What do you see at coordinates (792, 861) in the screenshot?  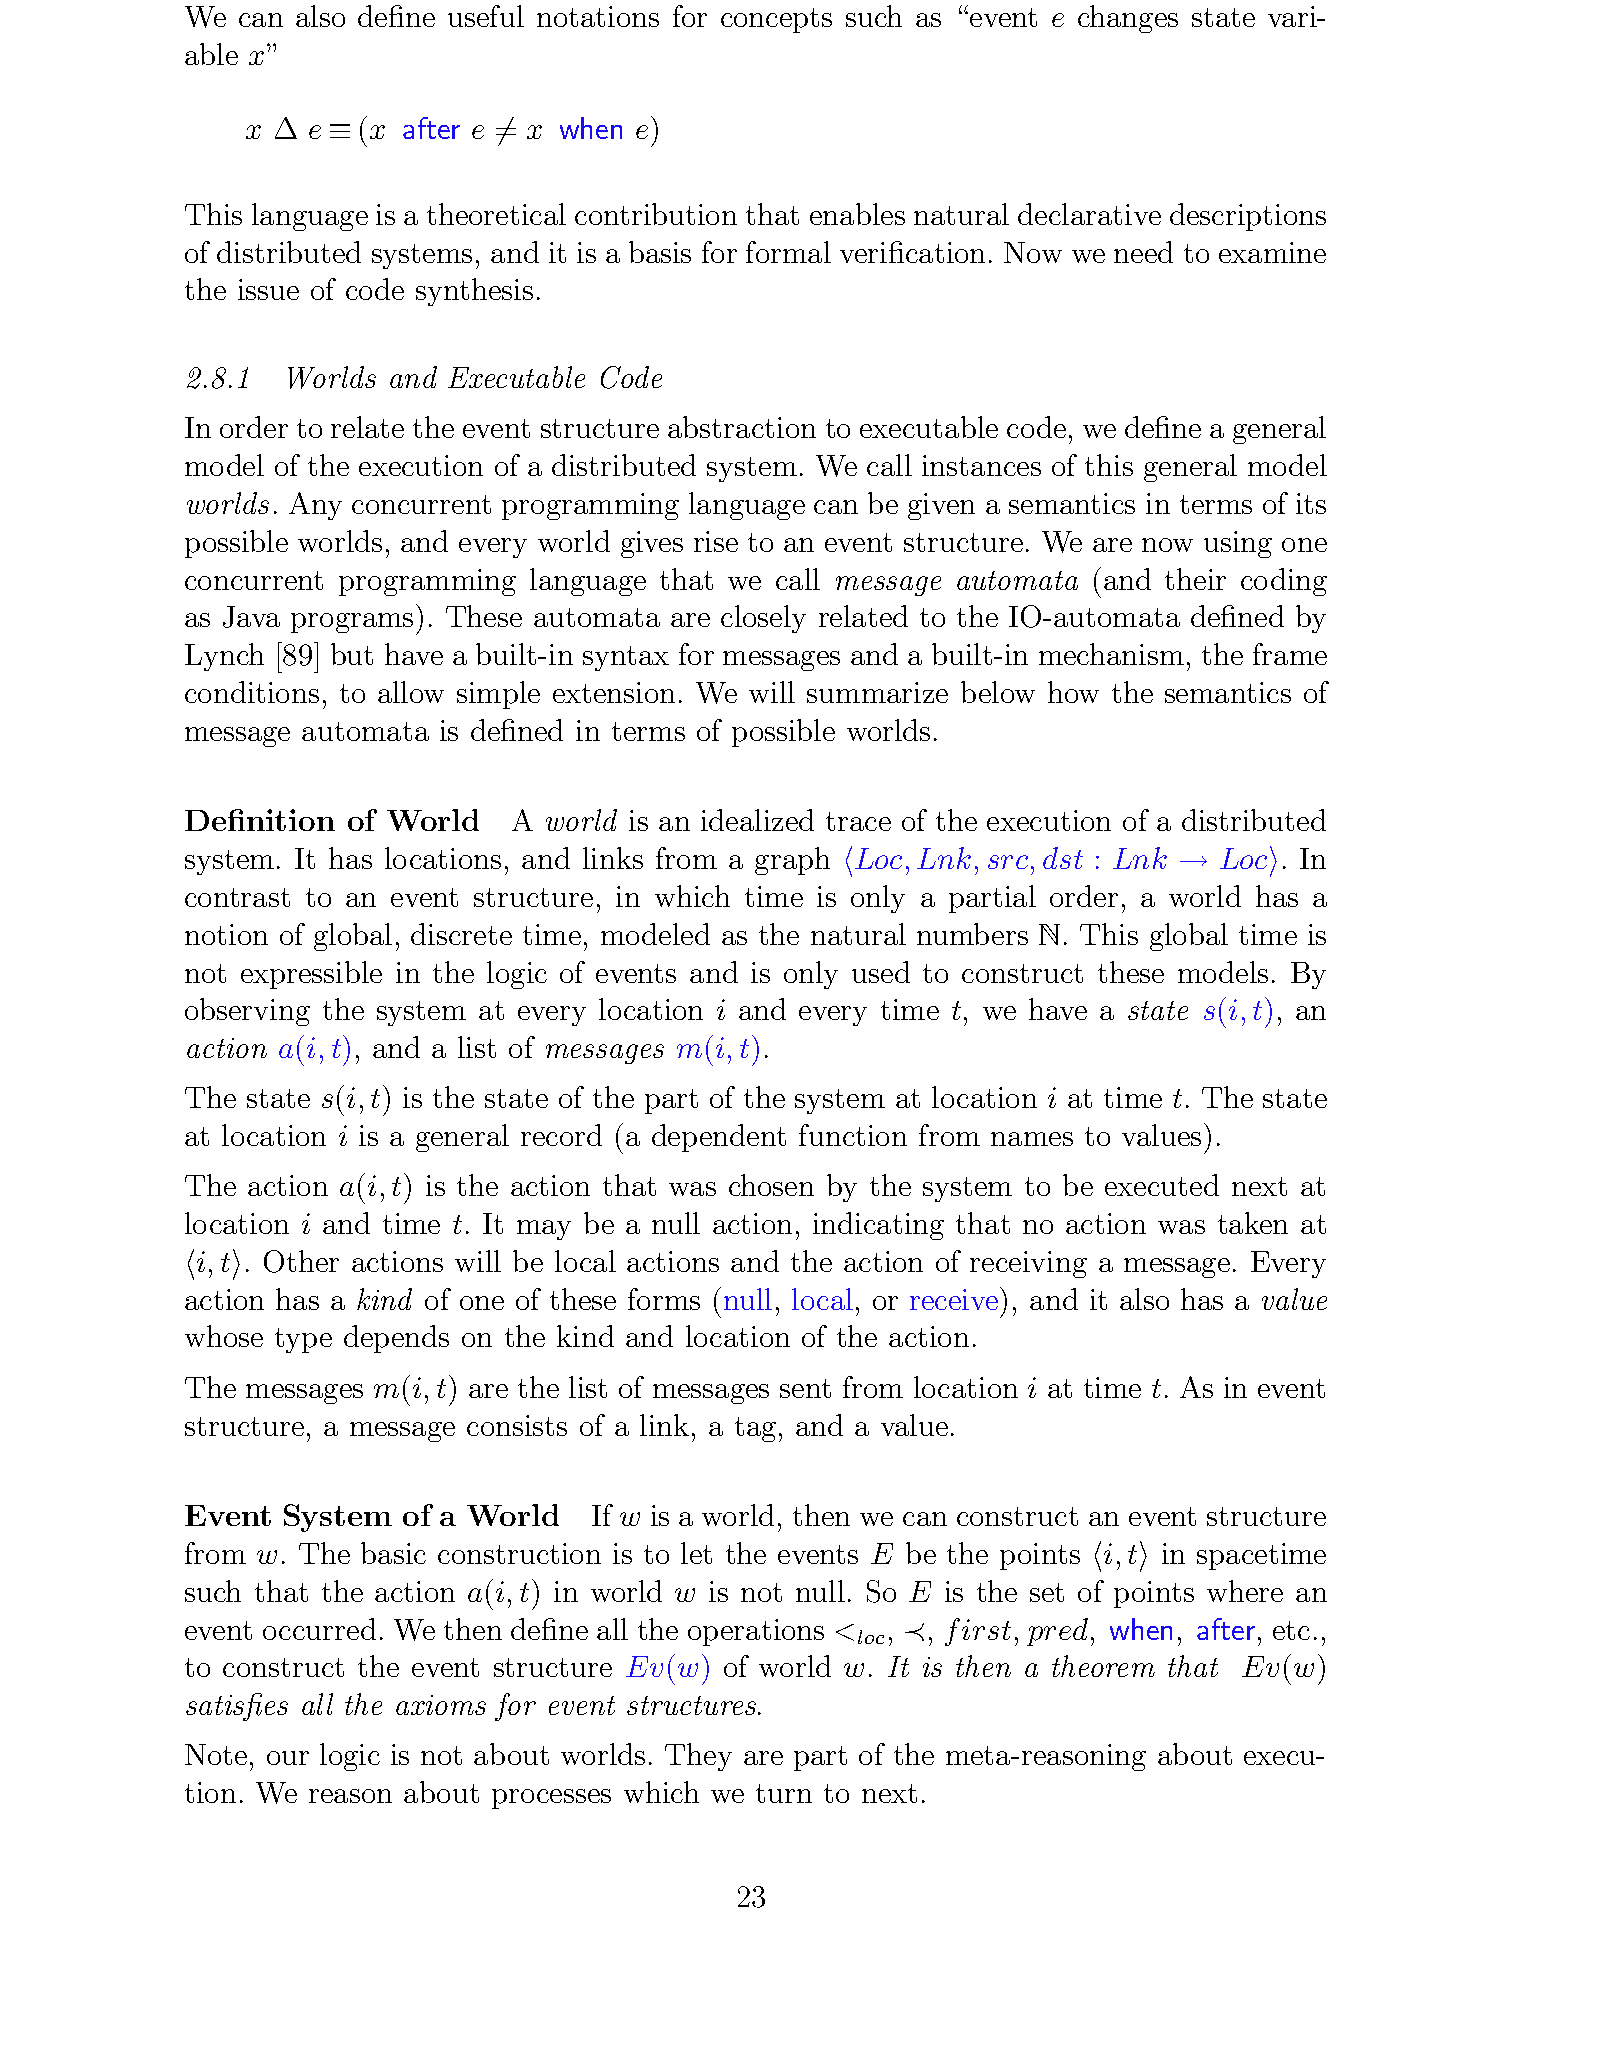 I see `graph` at bounding box center [792, 861].
